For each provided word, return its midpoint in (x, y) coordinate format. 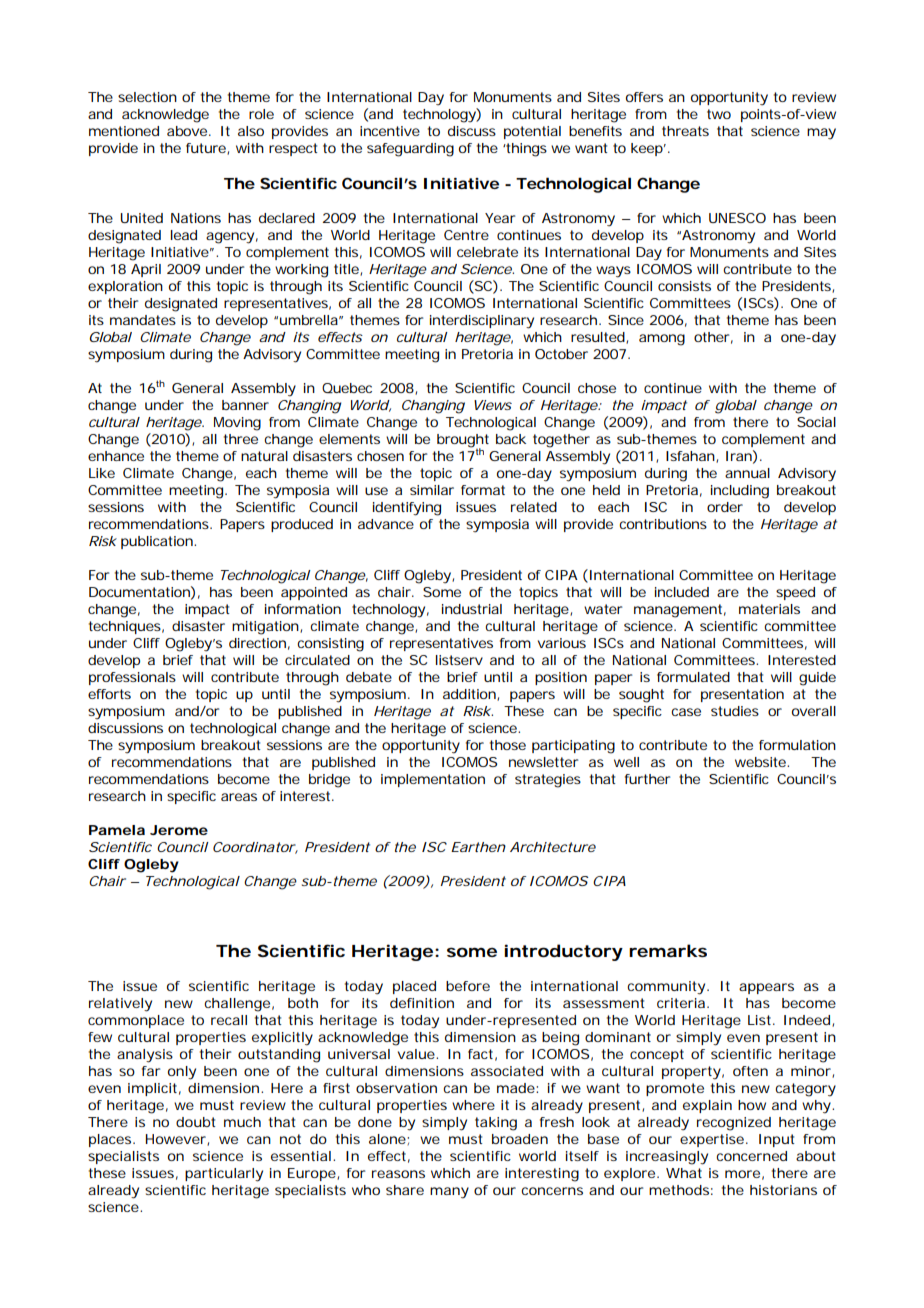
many (449, 1193)
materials (769, 609)
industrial (472, 609)
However (177, 1140)
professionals (132, 678)
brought (463, 442)
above (187, 131)
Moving (237, 424)
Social (816, 422)
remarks (668, 950)
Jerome (179, 830)
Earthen (478, 847)
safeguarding (410, 150)
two (719, 114)
